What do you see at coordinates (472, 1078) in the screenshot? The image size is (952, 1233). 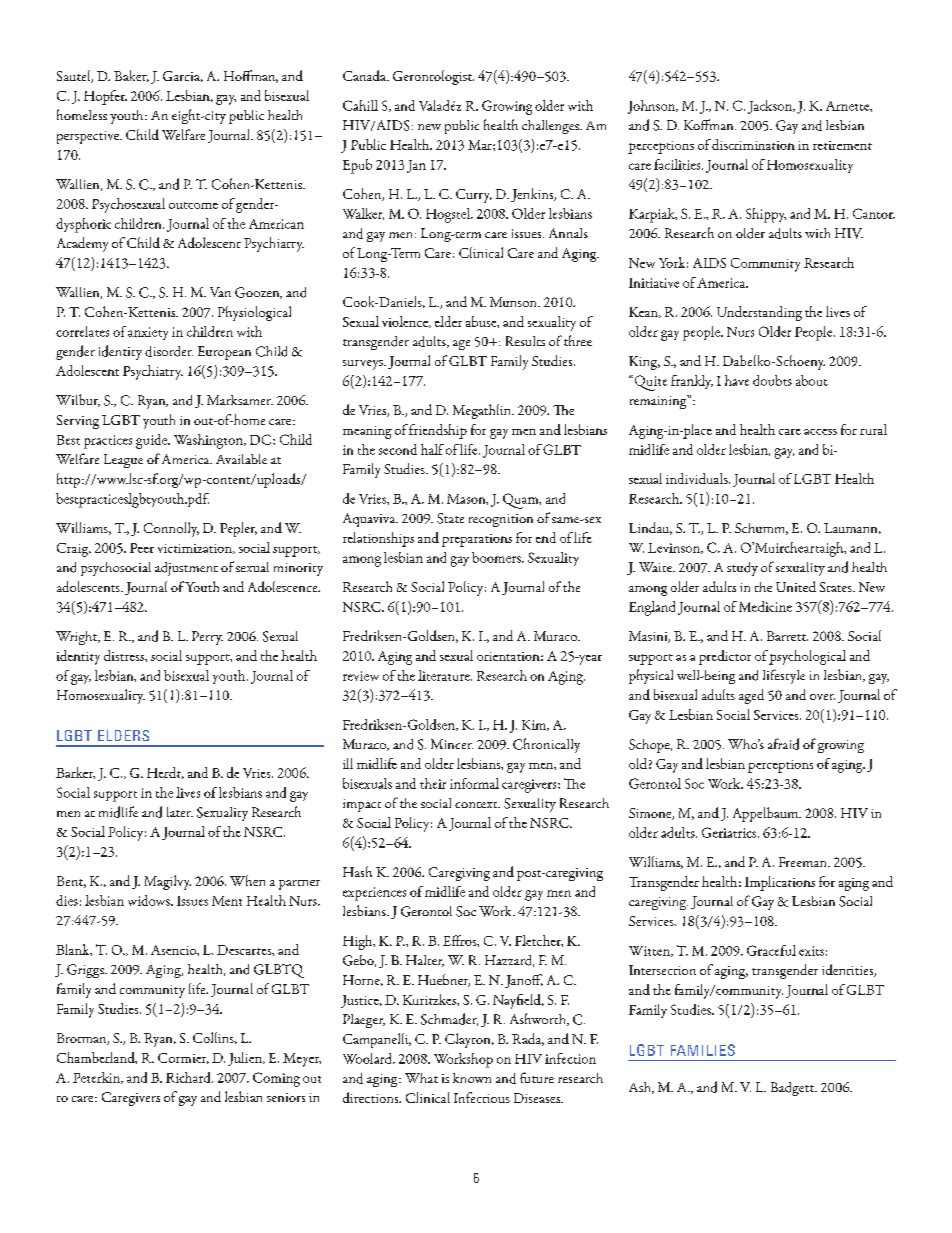 I see `known` at bounding box center [472, 1078].
